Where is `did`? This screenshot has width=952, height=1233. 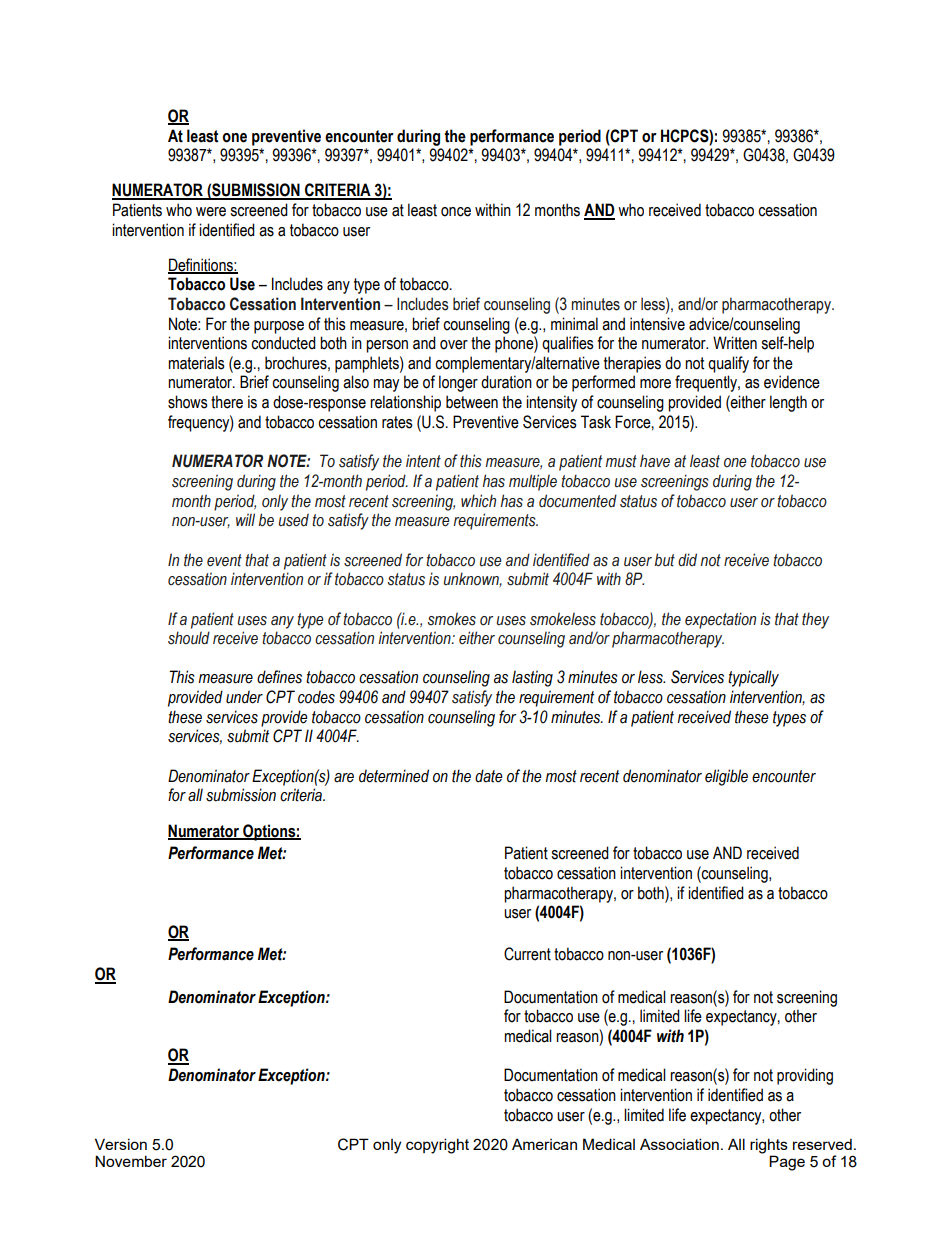 did is located at coordinates (687, 559).
